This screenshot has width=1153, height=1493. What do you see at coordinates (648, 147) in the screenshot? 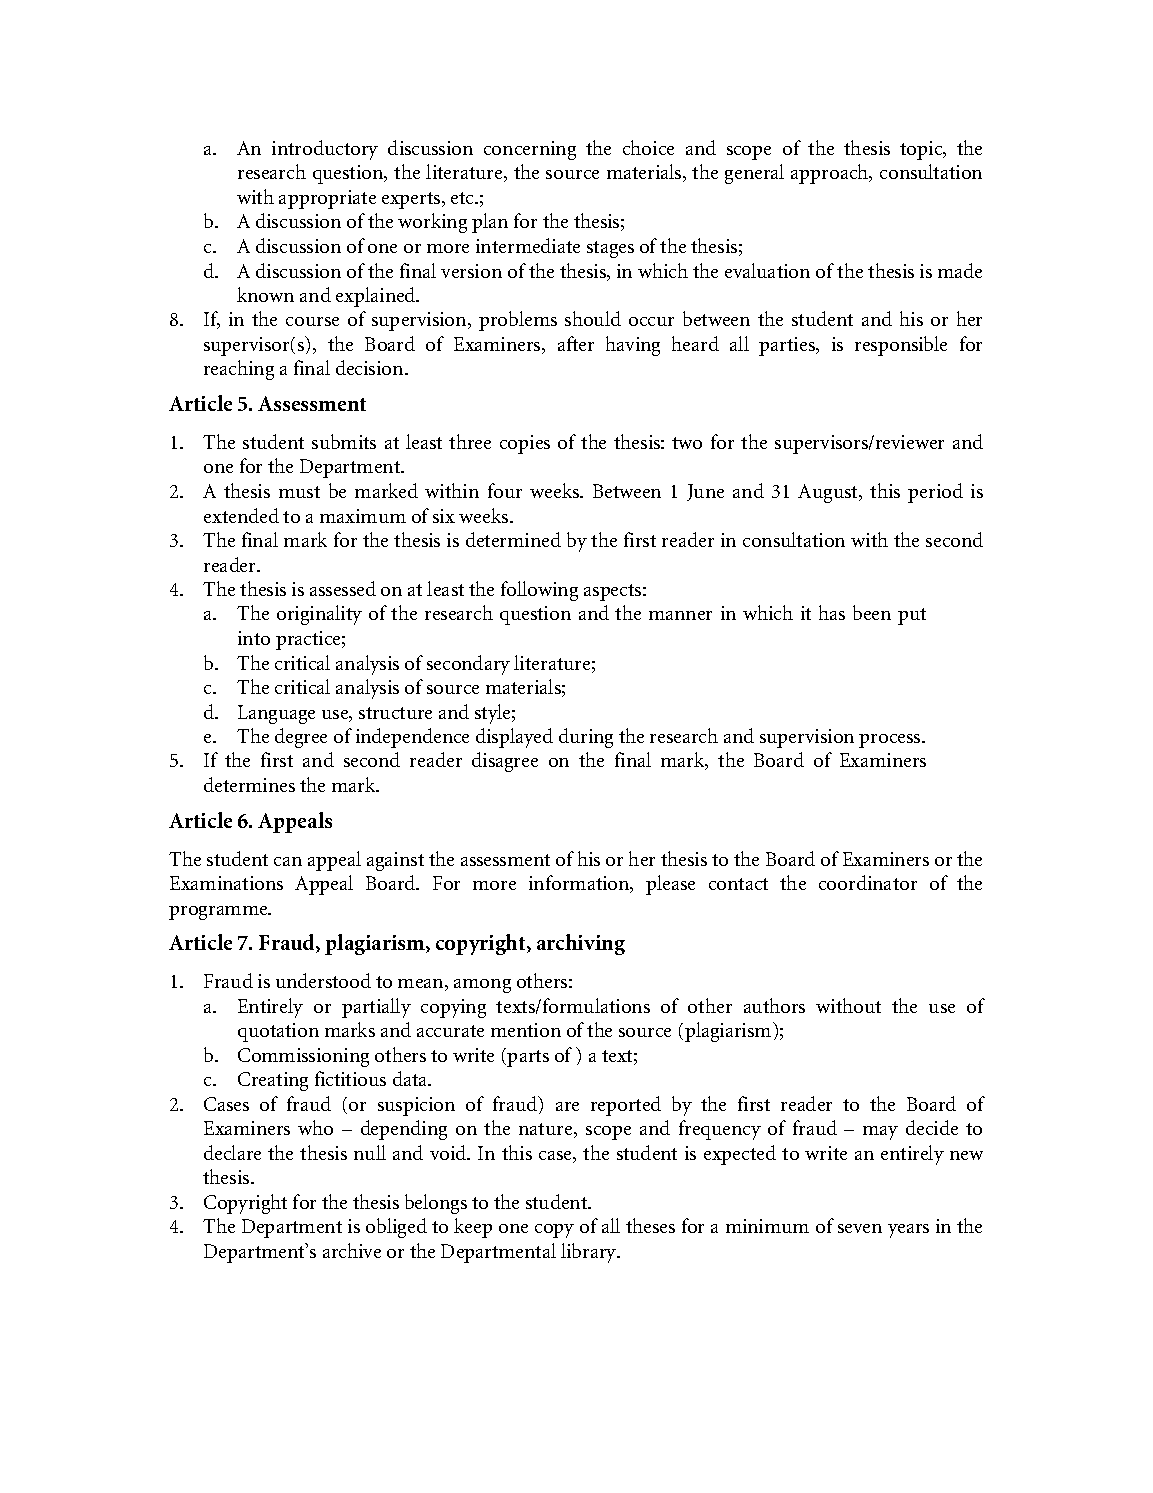
I see `choice` at bounding box center [648, 147].
